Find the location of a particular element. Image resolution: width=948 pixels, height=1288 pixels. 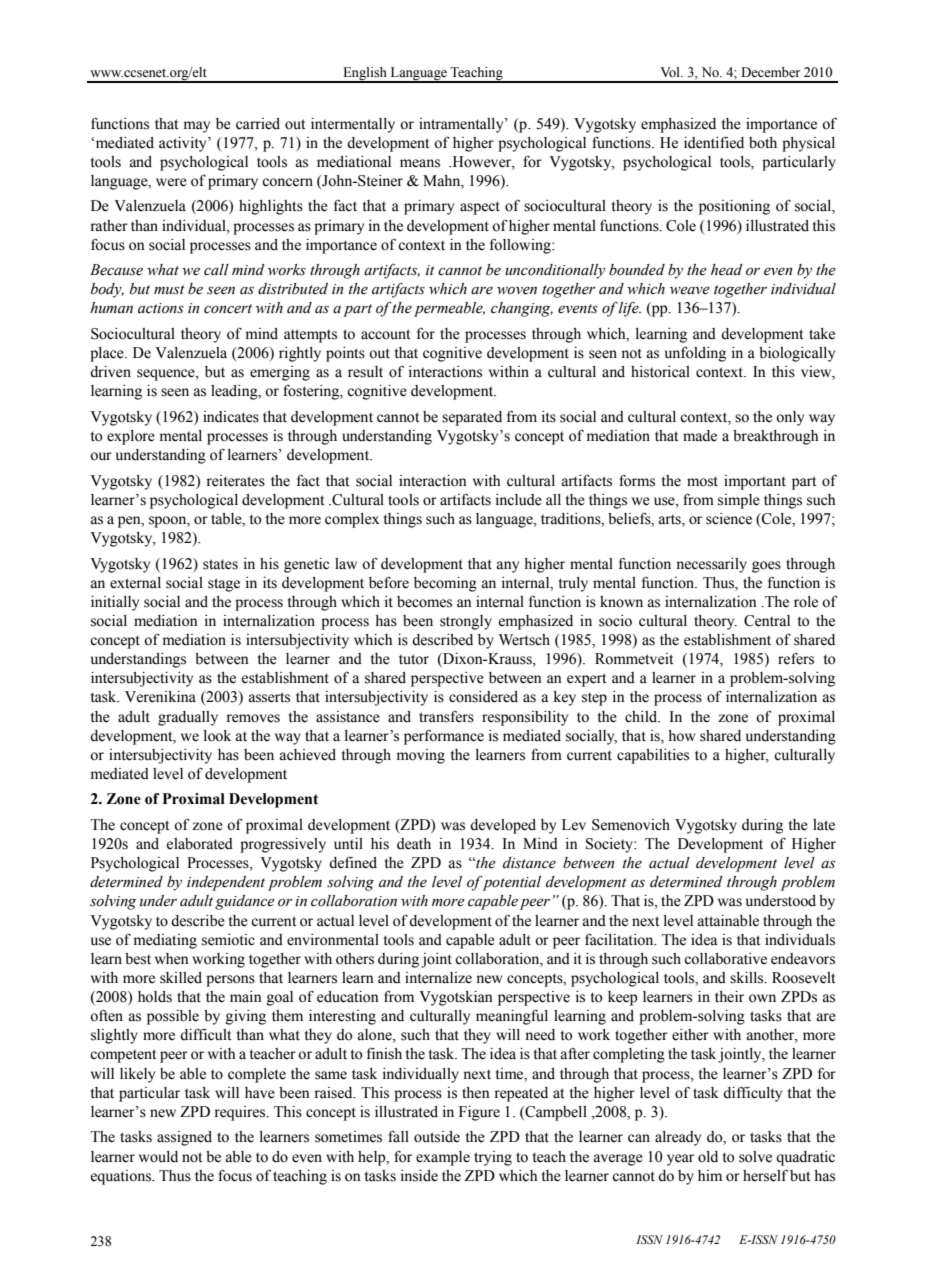

made is located at coordinates (700, 436).
